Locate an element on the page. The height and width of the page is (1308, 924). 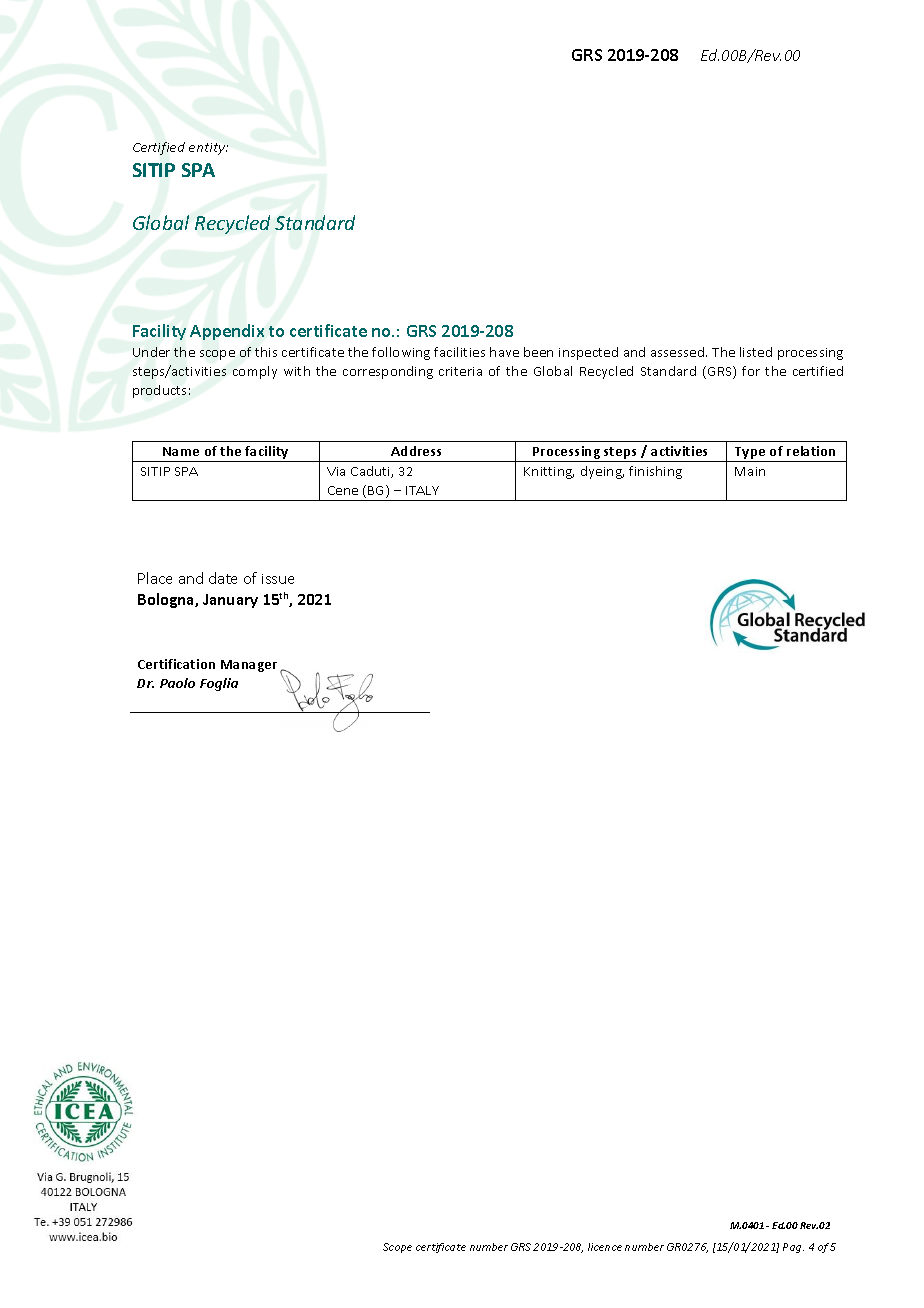
Manager is located at coordinates (249, 666).
